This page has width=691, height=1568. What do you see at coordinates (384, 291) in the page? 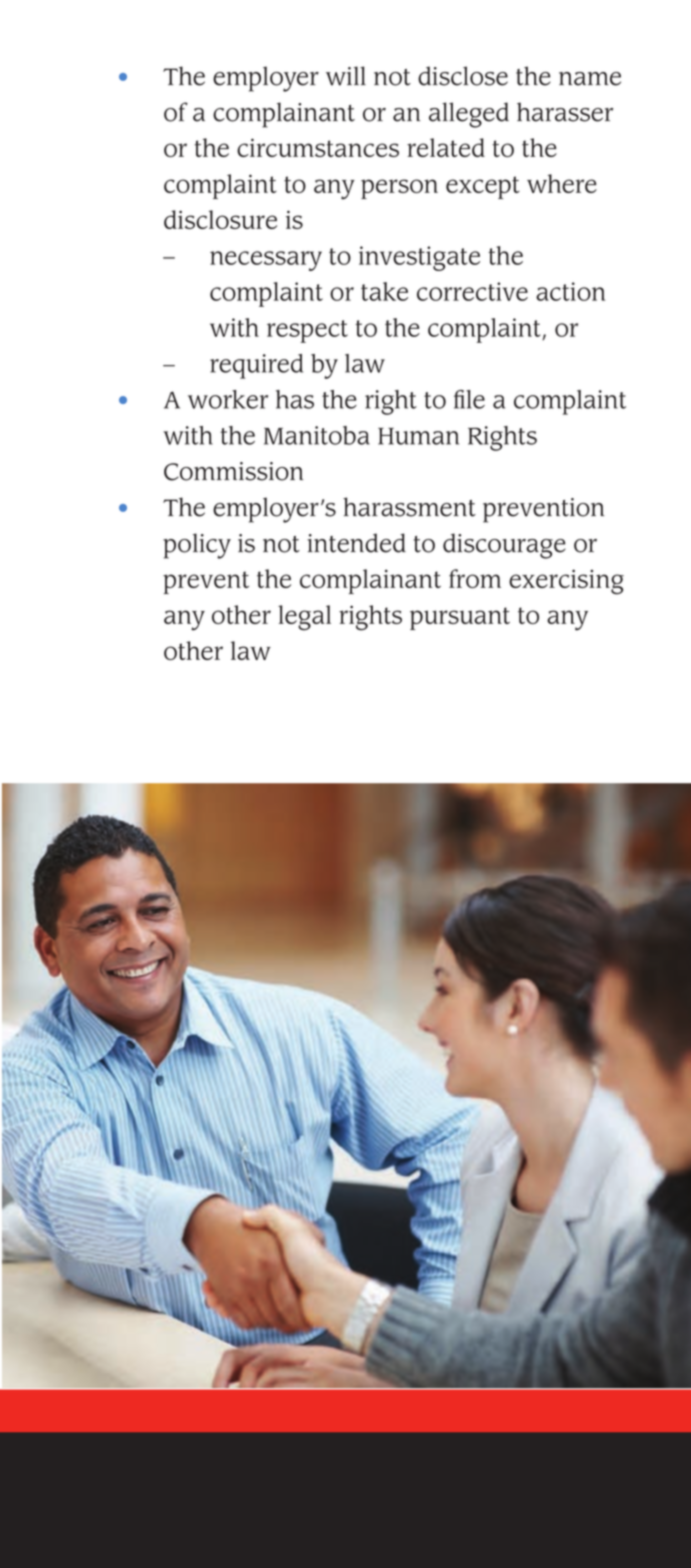
I see `take` at bounding box center [384, 291].
